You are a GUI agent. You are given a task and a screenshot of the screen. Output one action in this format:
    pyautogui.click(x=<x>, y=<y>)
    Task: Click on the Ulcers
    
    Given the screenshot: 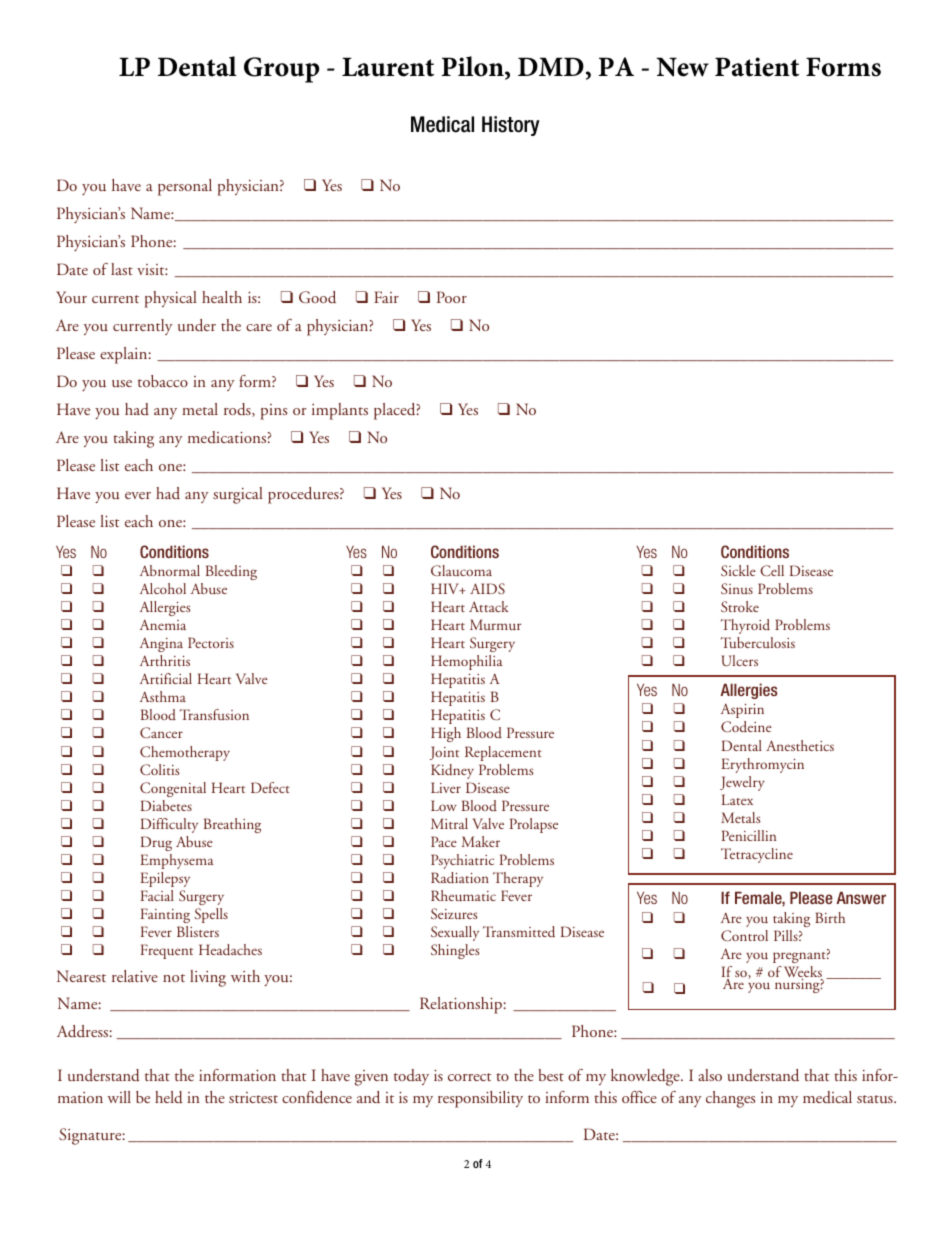 What is the action you would take?
    pyautogui.click(x=739, y=660)
